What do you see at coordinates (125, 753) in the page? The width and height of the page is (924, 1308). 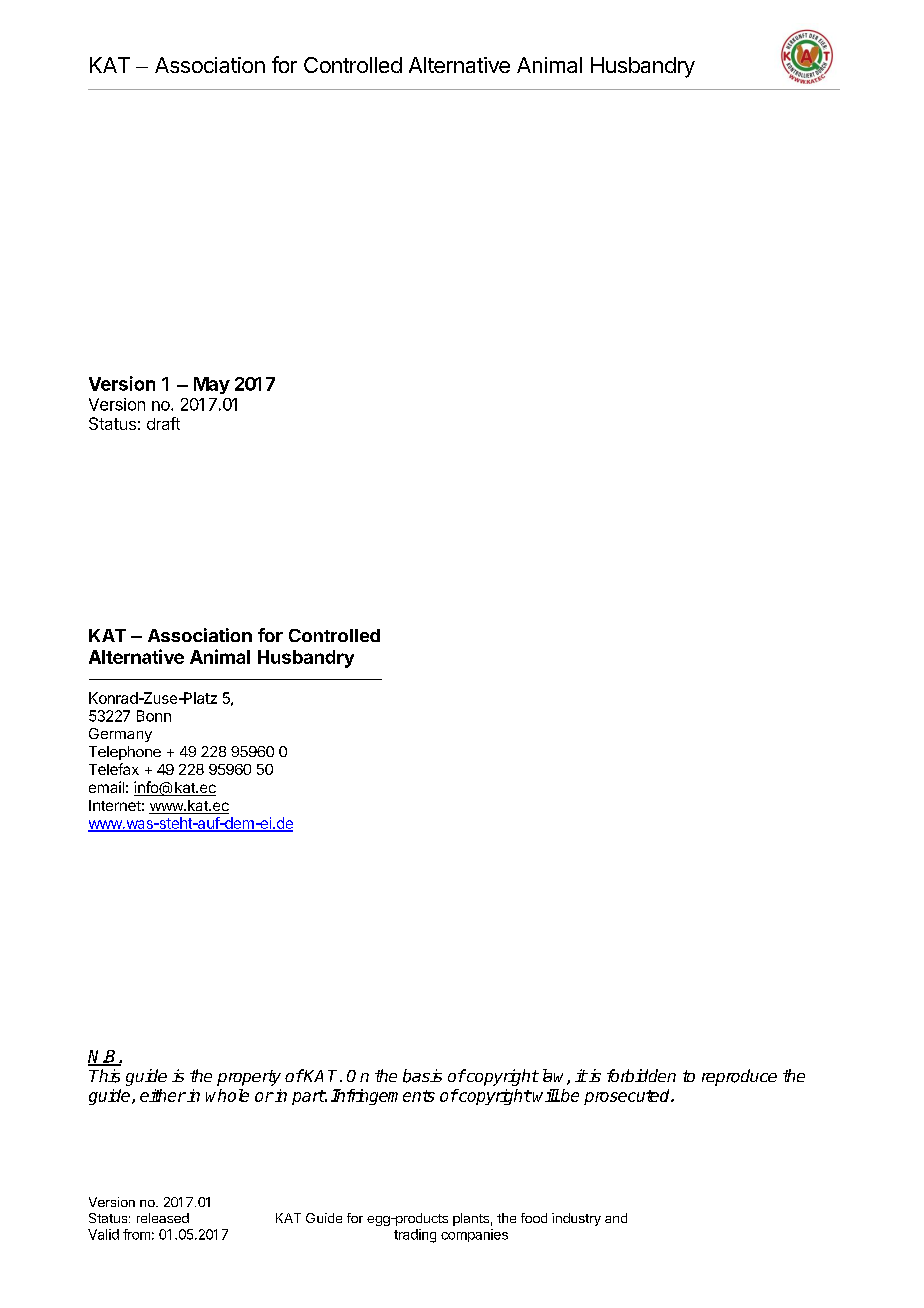 I see `Telephone` at bounding box center [125, 753].
